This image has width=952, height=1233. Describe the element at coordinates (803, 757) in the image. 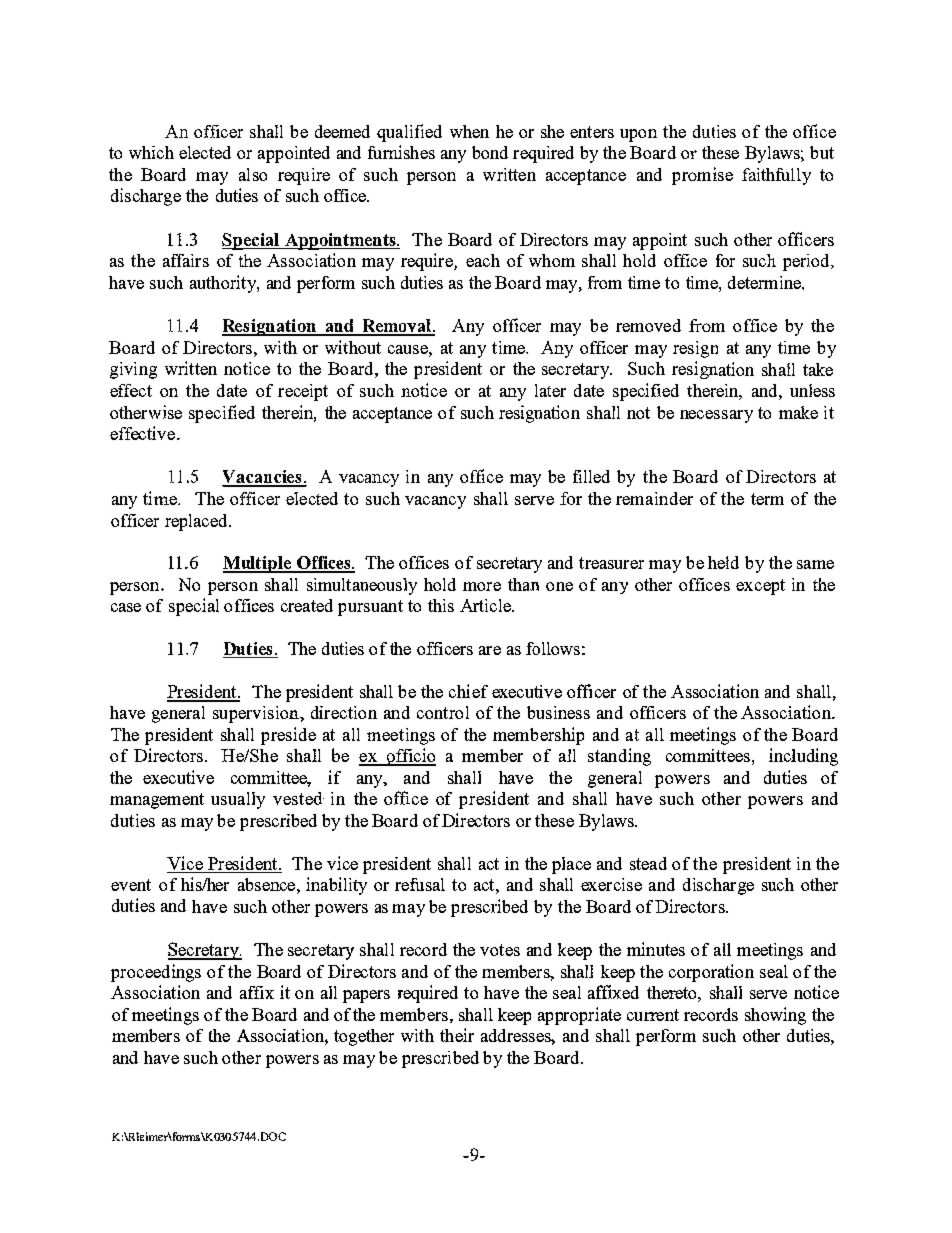

I see `including` at that location.
